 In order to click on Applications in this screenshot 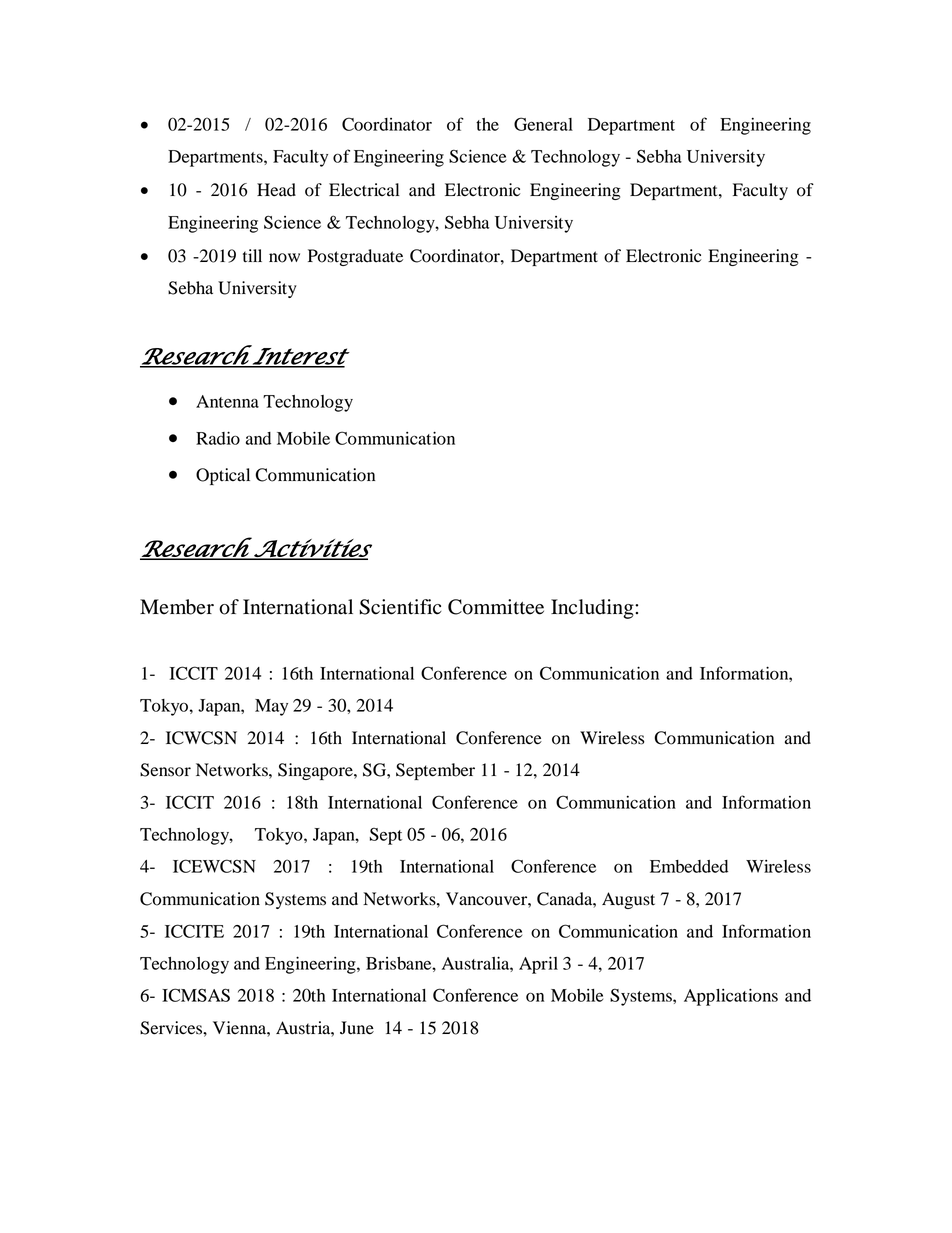, I will do `click(731, 997)`.
